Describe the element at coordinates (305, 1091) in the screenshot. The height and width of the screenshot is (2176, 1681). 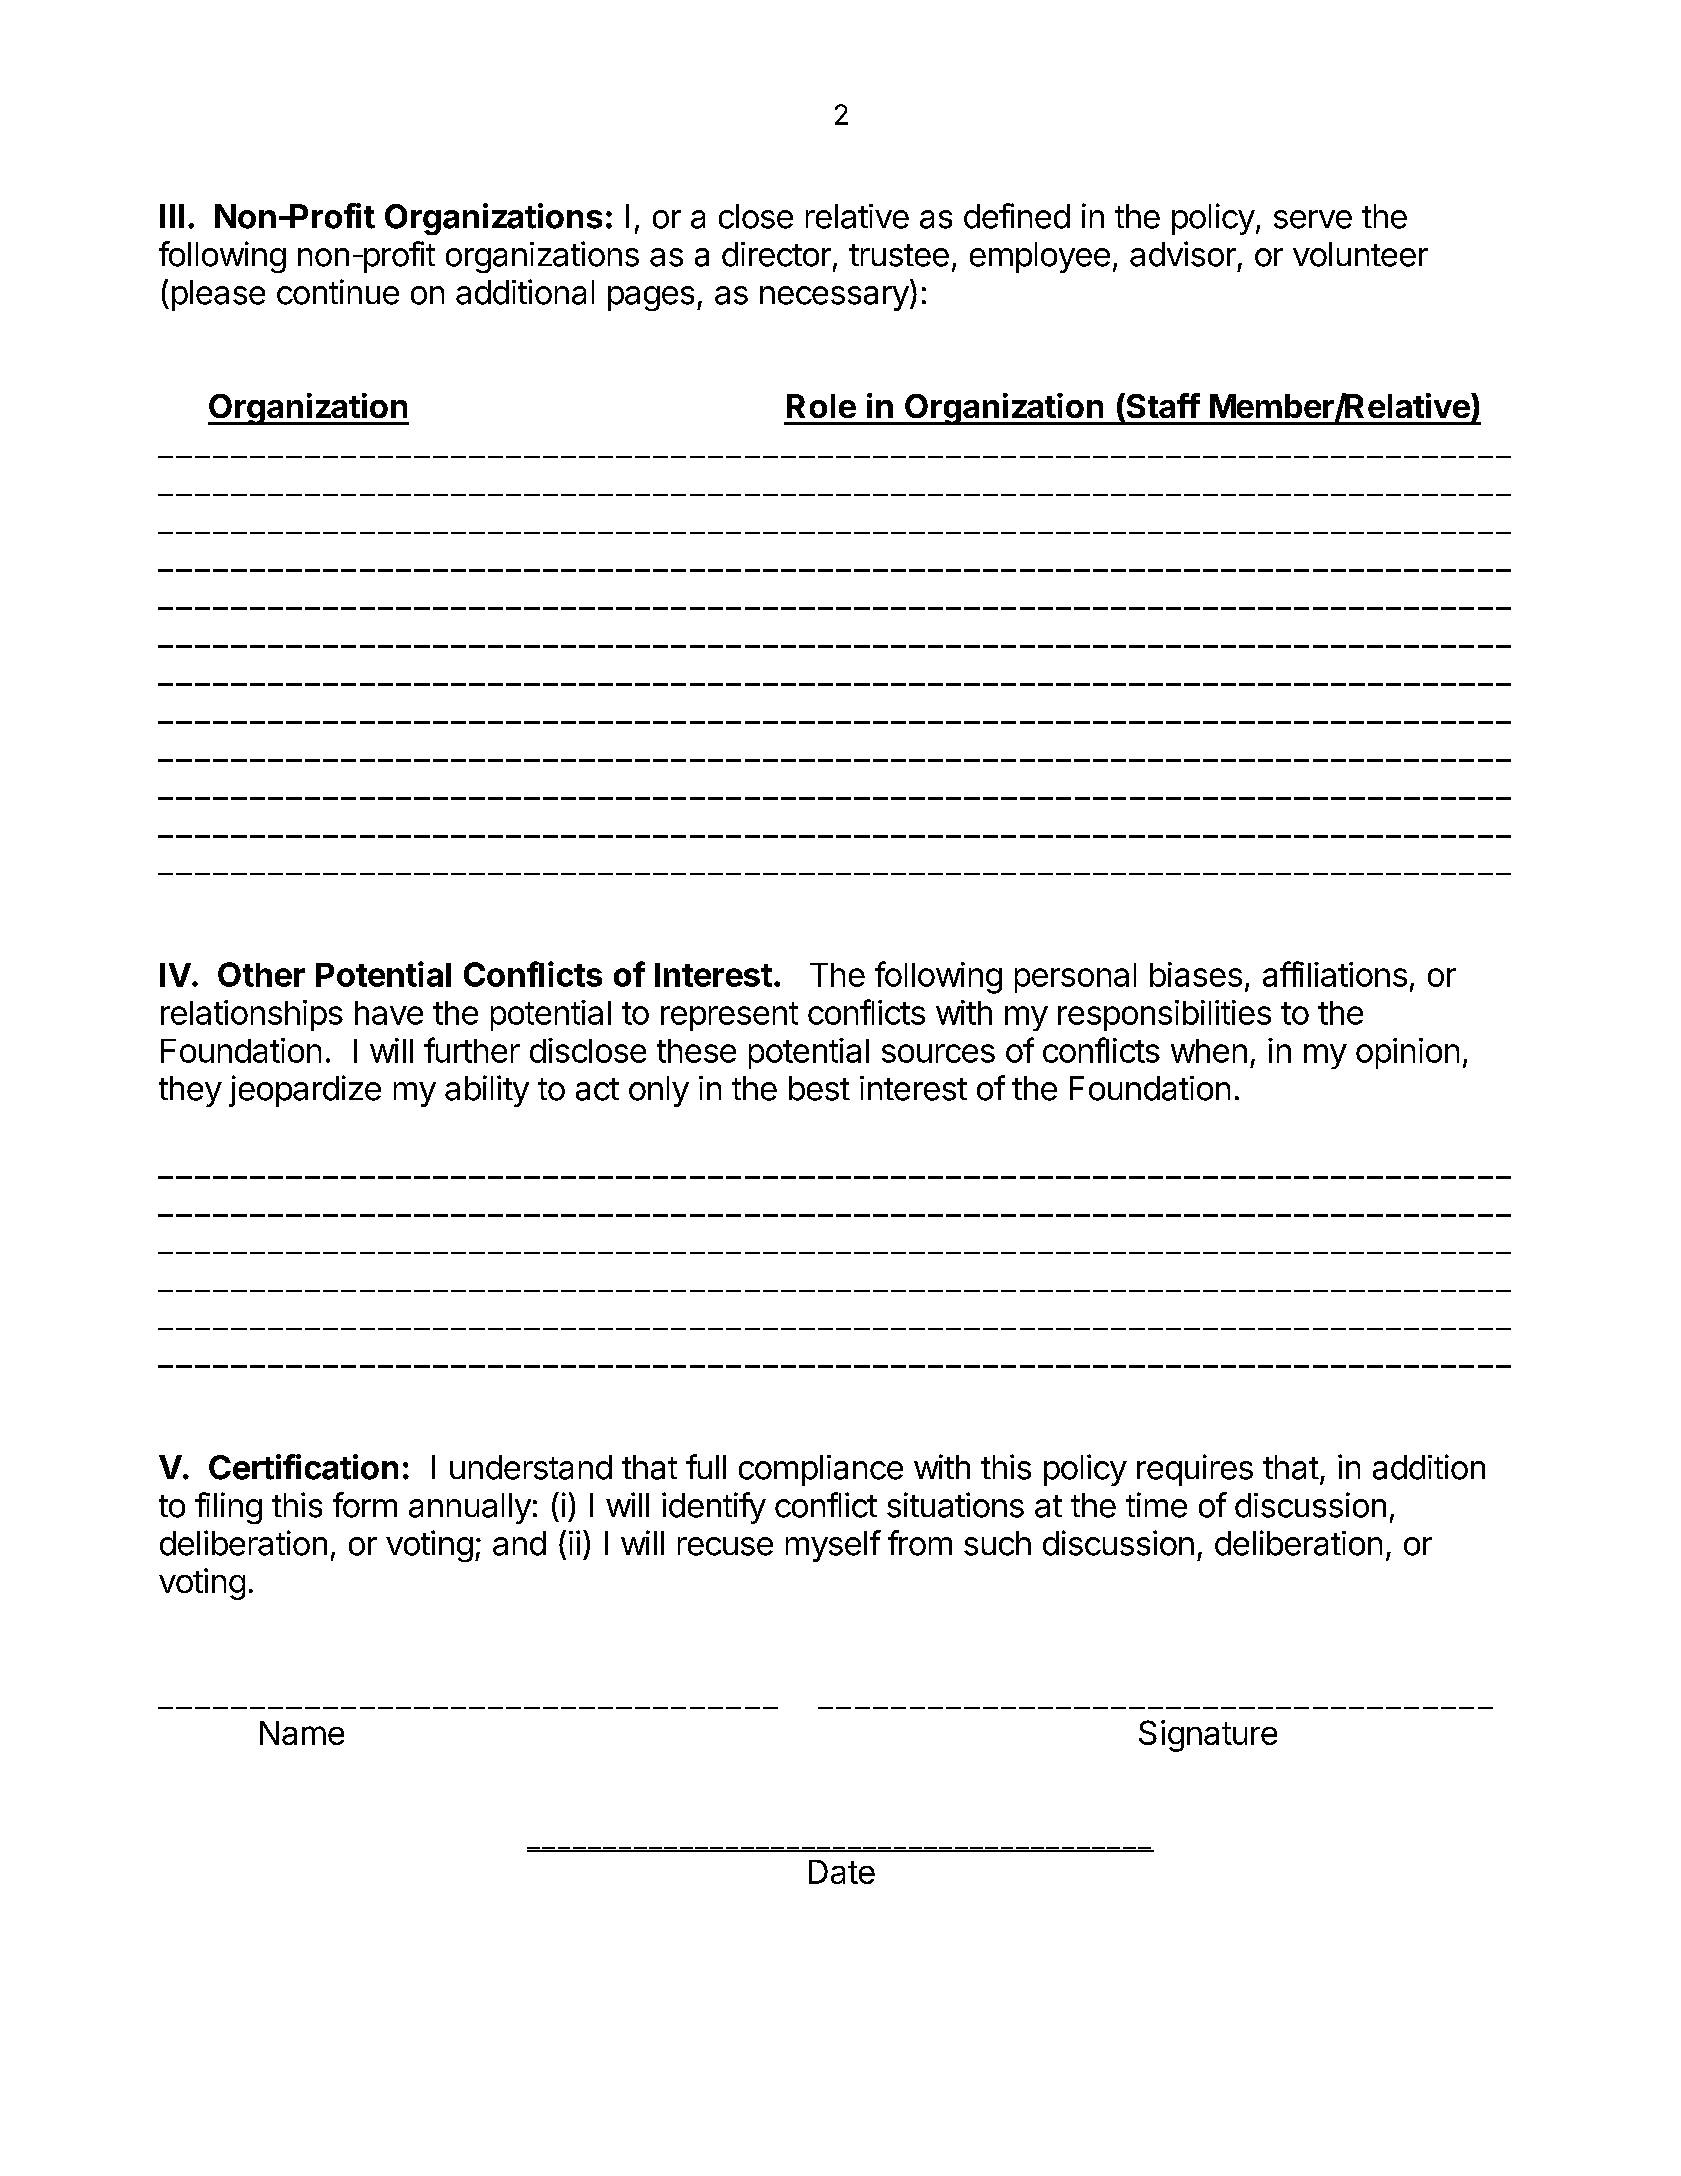
I see `jeopardize` at that location.
